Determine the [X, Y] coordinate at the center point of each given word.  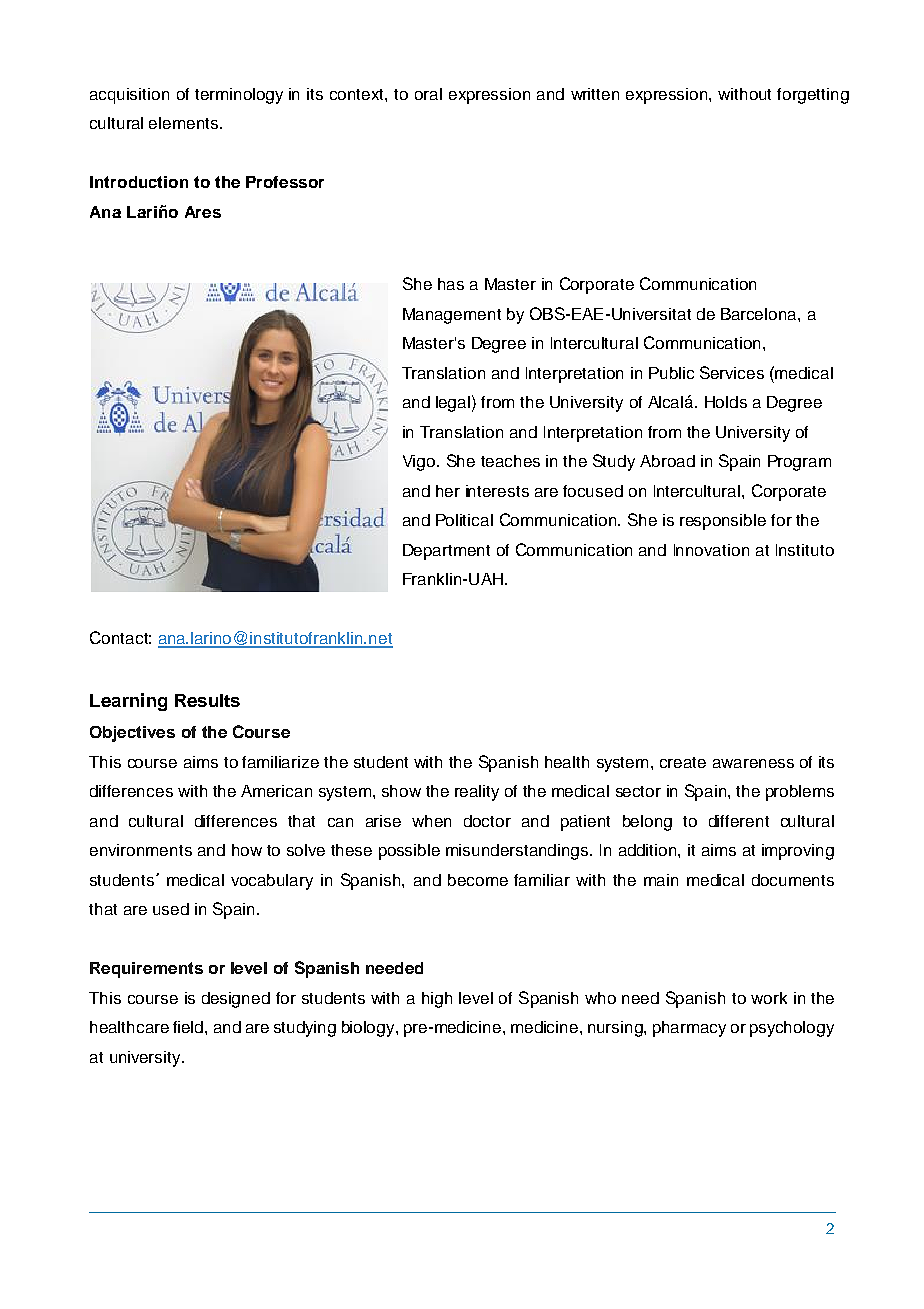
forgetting [813, 96]
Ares [203, 212]
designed [236, 1000]
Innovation [711, 550]
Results [207, 700]
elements [185, 123]
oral [428, 94]
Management [452, 316]
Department [446, 552]
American [276, 791]
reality [477, 793]
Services [732, 372]
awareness [753, 763]
